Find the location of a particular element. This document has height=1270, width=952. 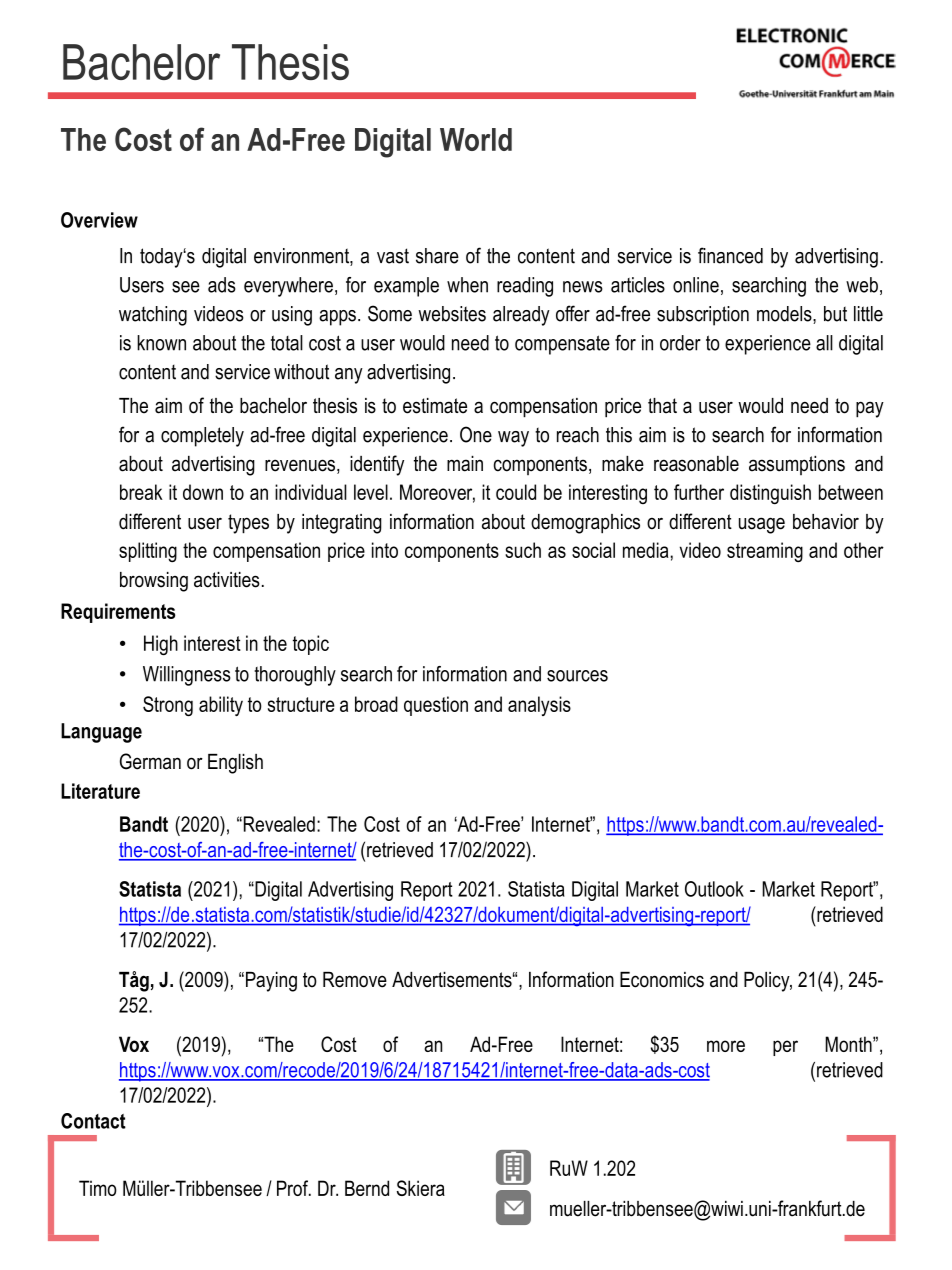

distinguish is located at coordinates (770, 494).
